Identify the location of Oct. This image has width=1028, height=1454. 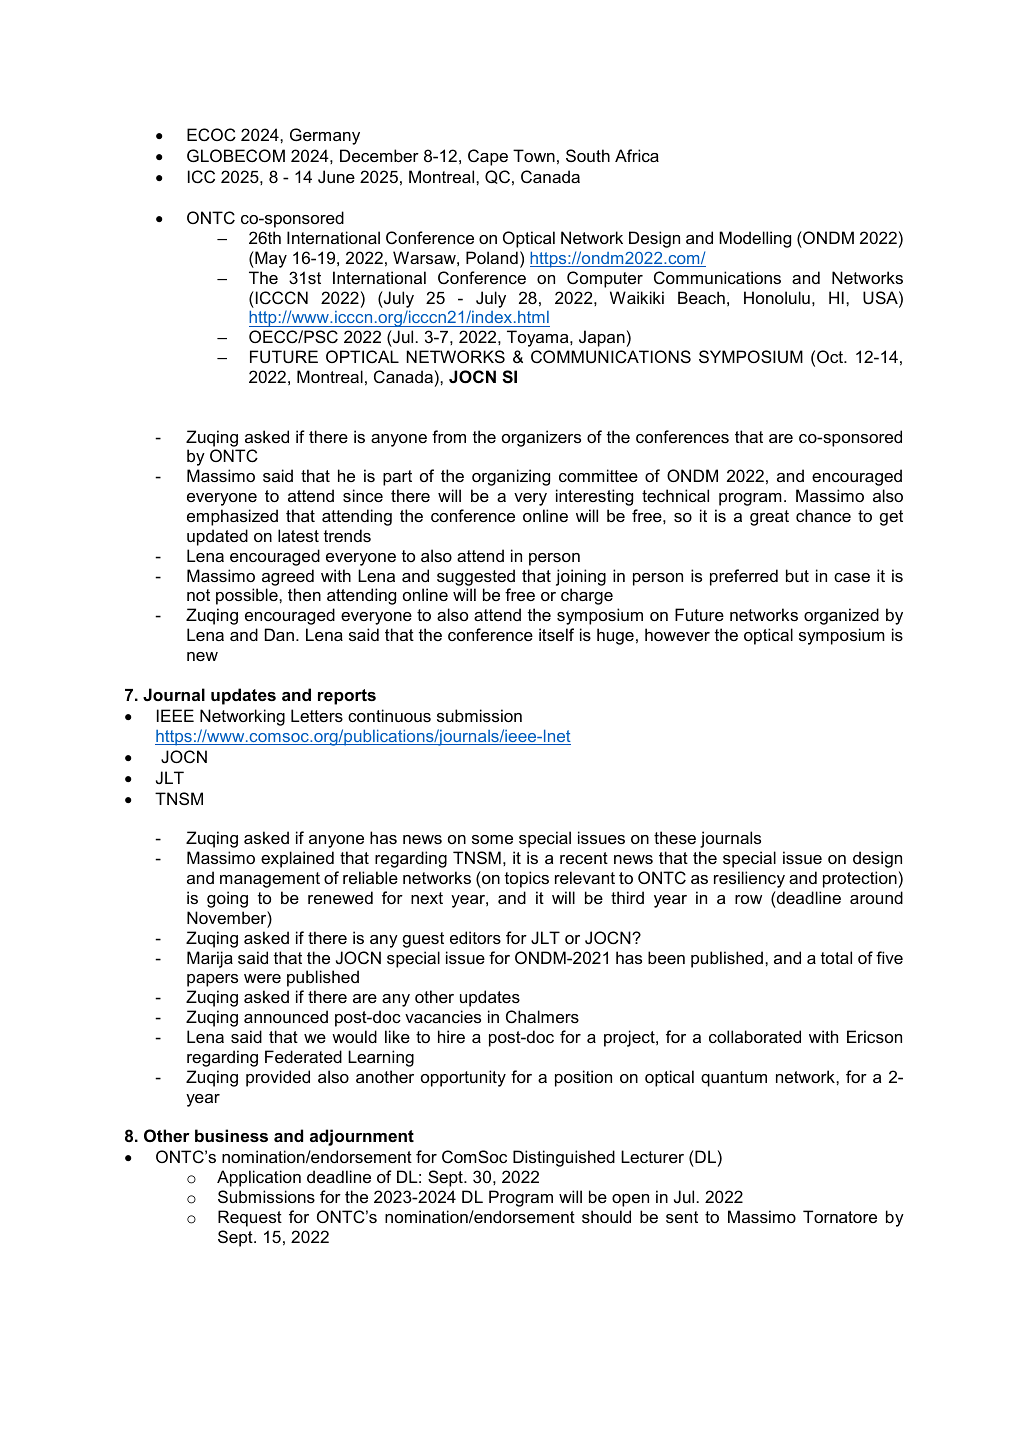
(831, 356).
